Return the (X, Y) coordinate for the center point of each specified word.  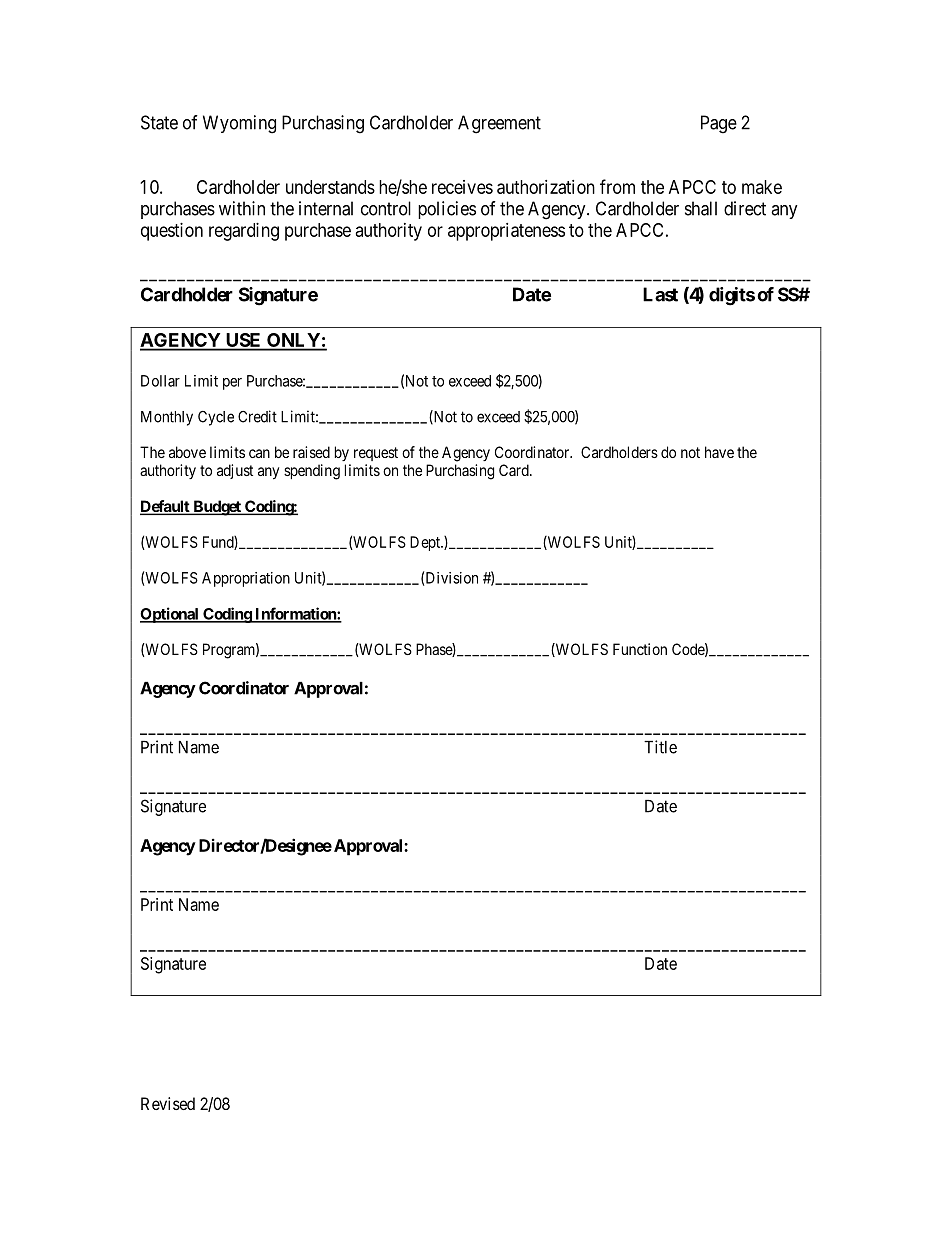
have (719, 452)
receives (462, 187)
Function (640, 649)
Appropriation (246, 579)
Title (660, 747)
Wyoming (239, 124)
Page (719, 124)
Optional (170, 615)
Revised (168, 1103)
